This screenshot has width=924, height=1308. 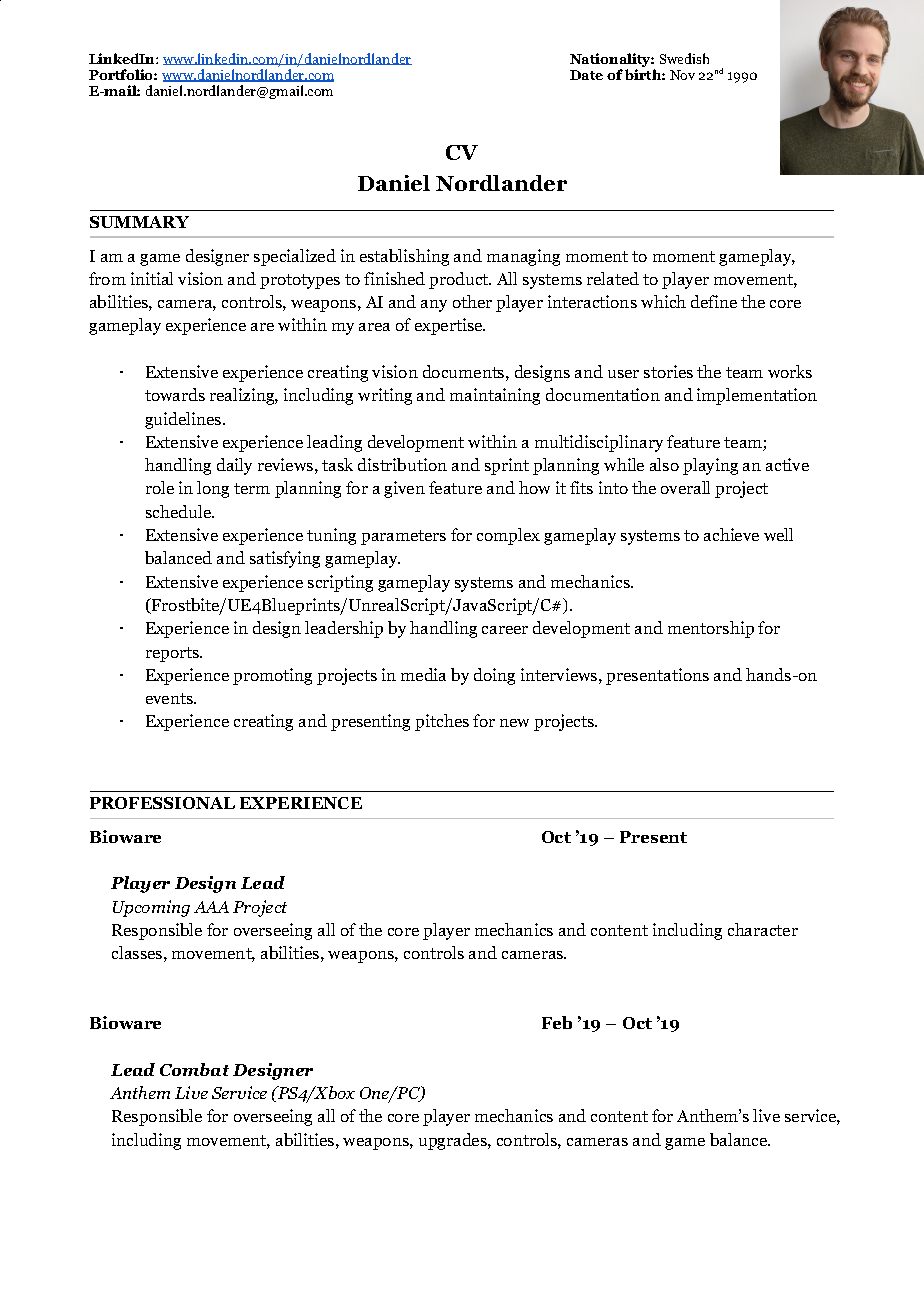 What do you see at coordinates (763, 929) in the screenshot?
I see `character` at bounding box center [763, 929].
